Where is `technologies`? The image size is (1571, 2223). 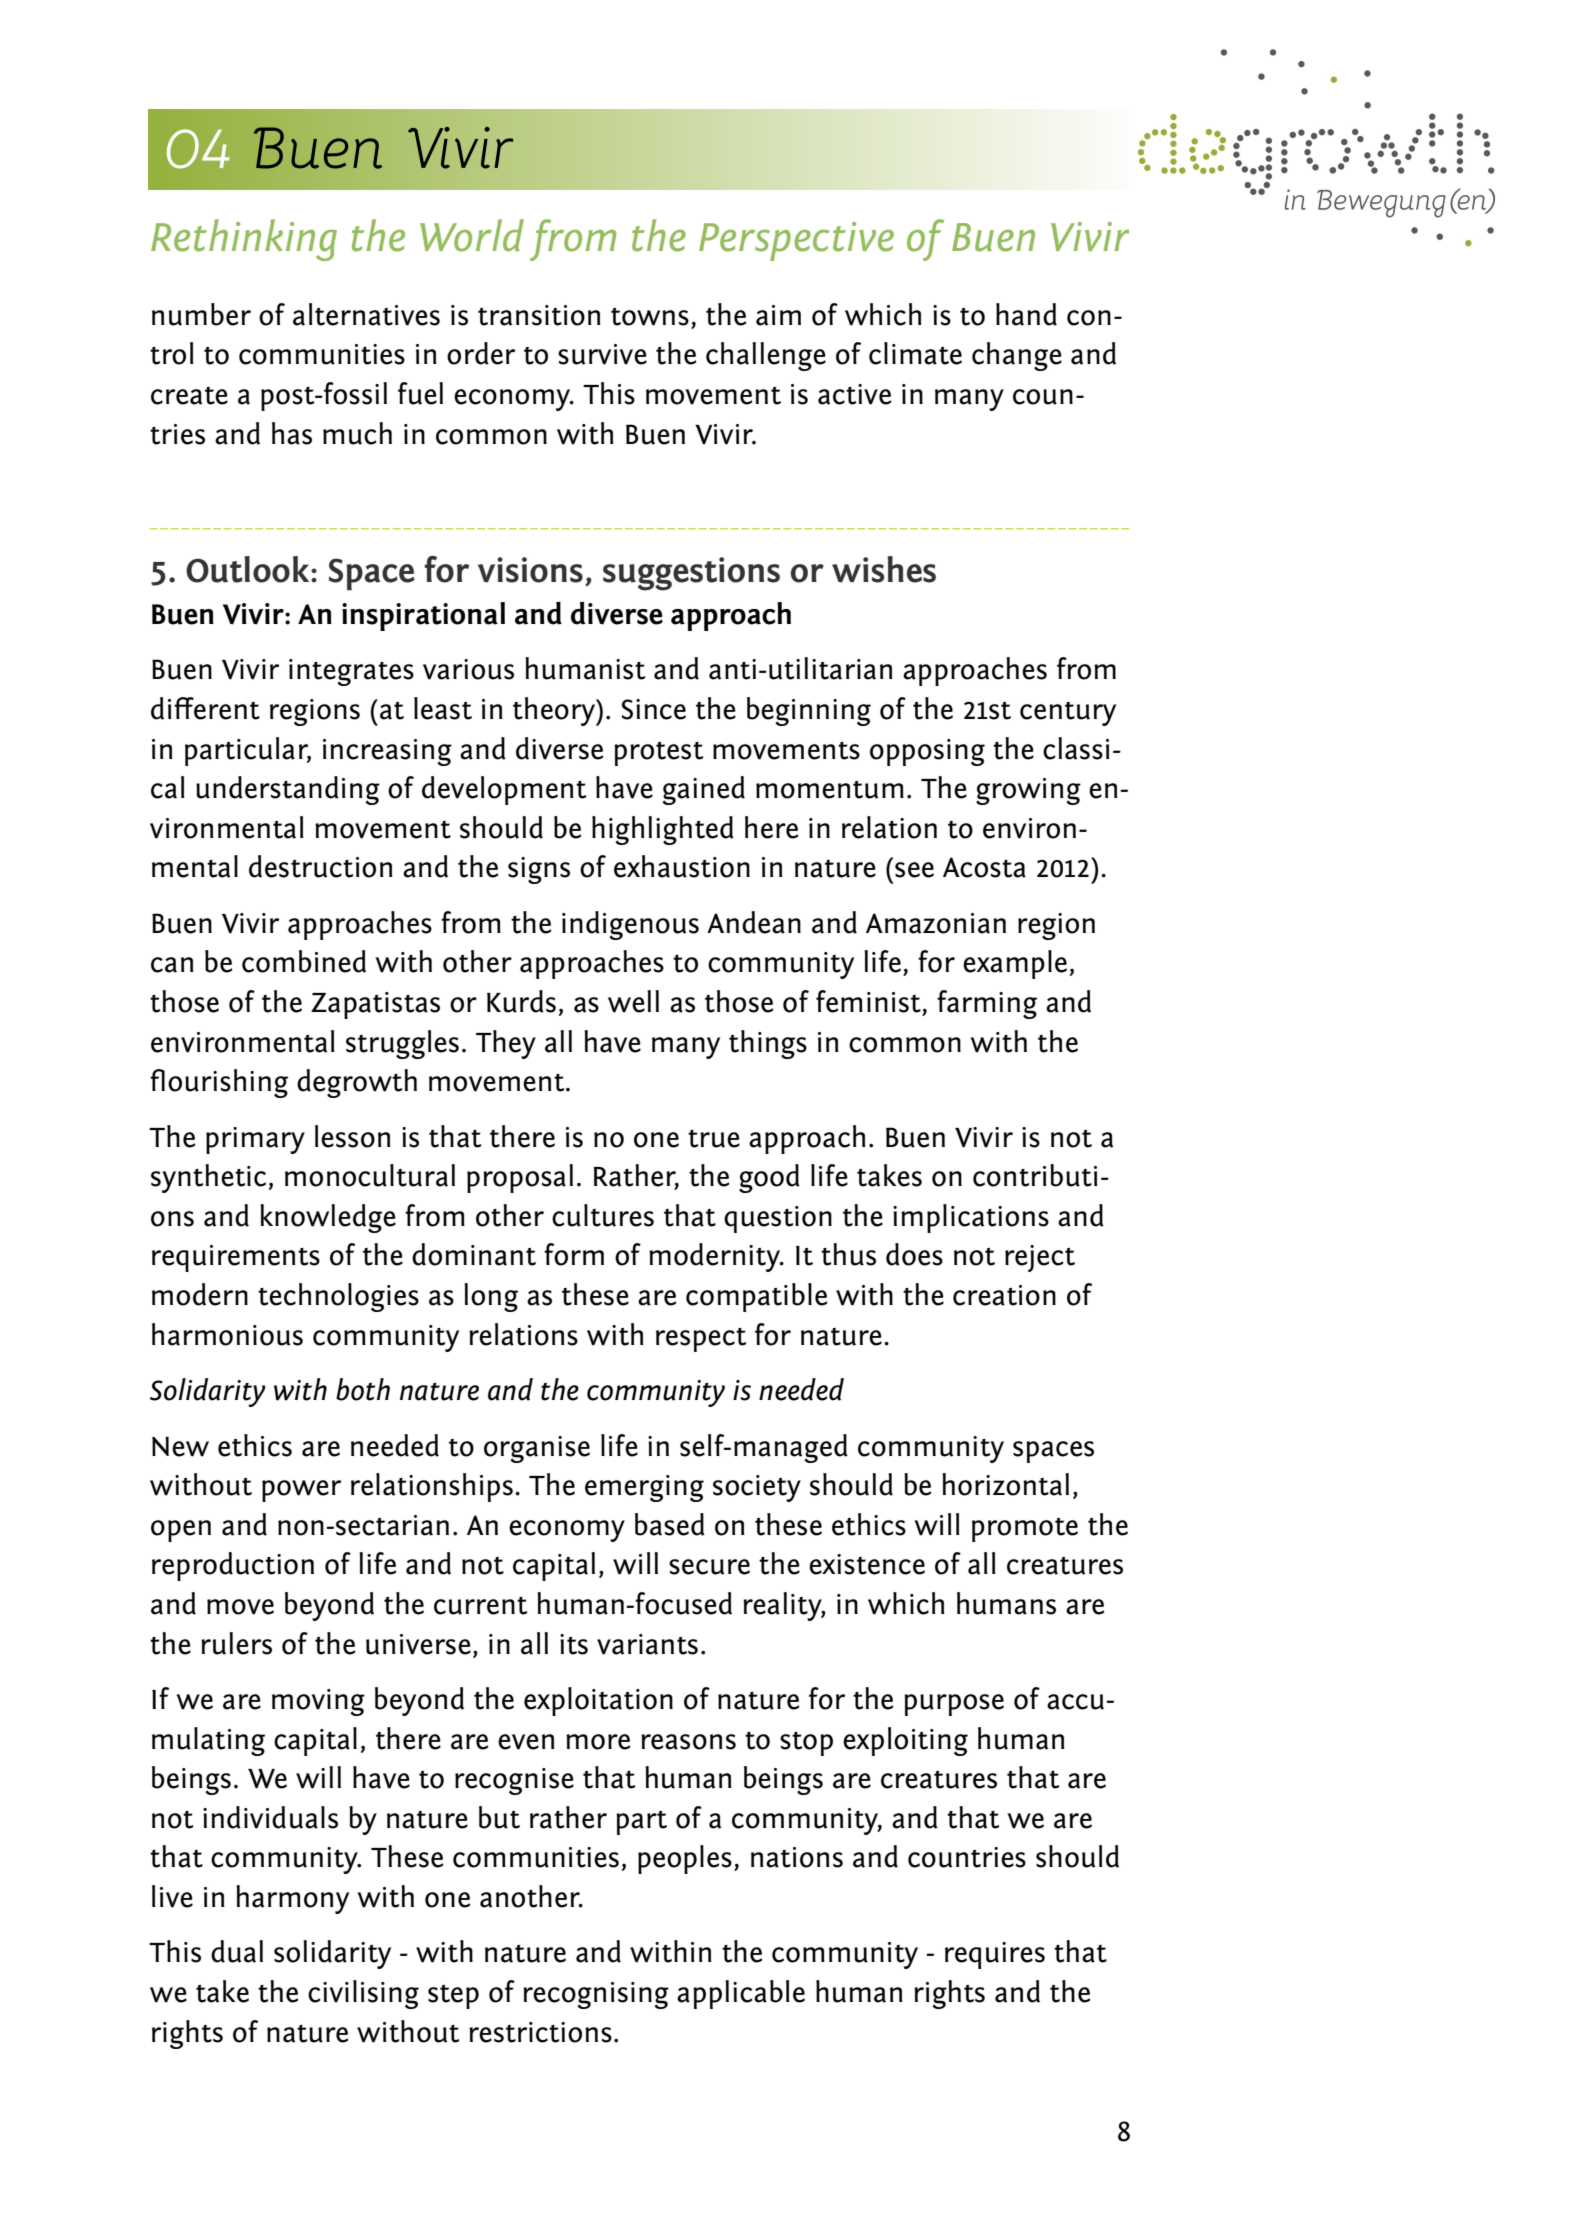 technologies is located at coordinates (338, 1297).
